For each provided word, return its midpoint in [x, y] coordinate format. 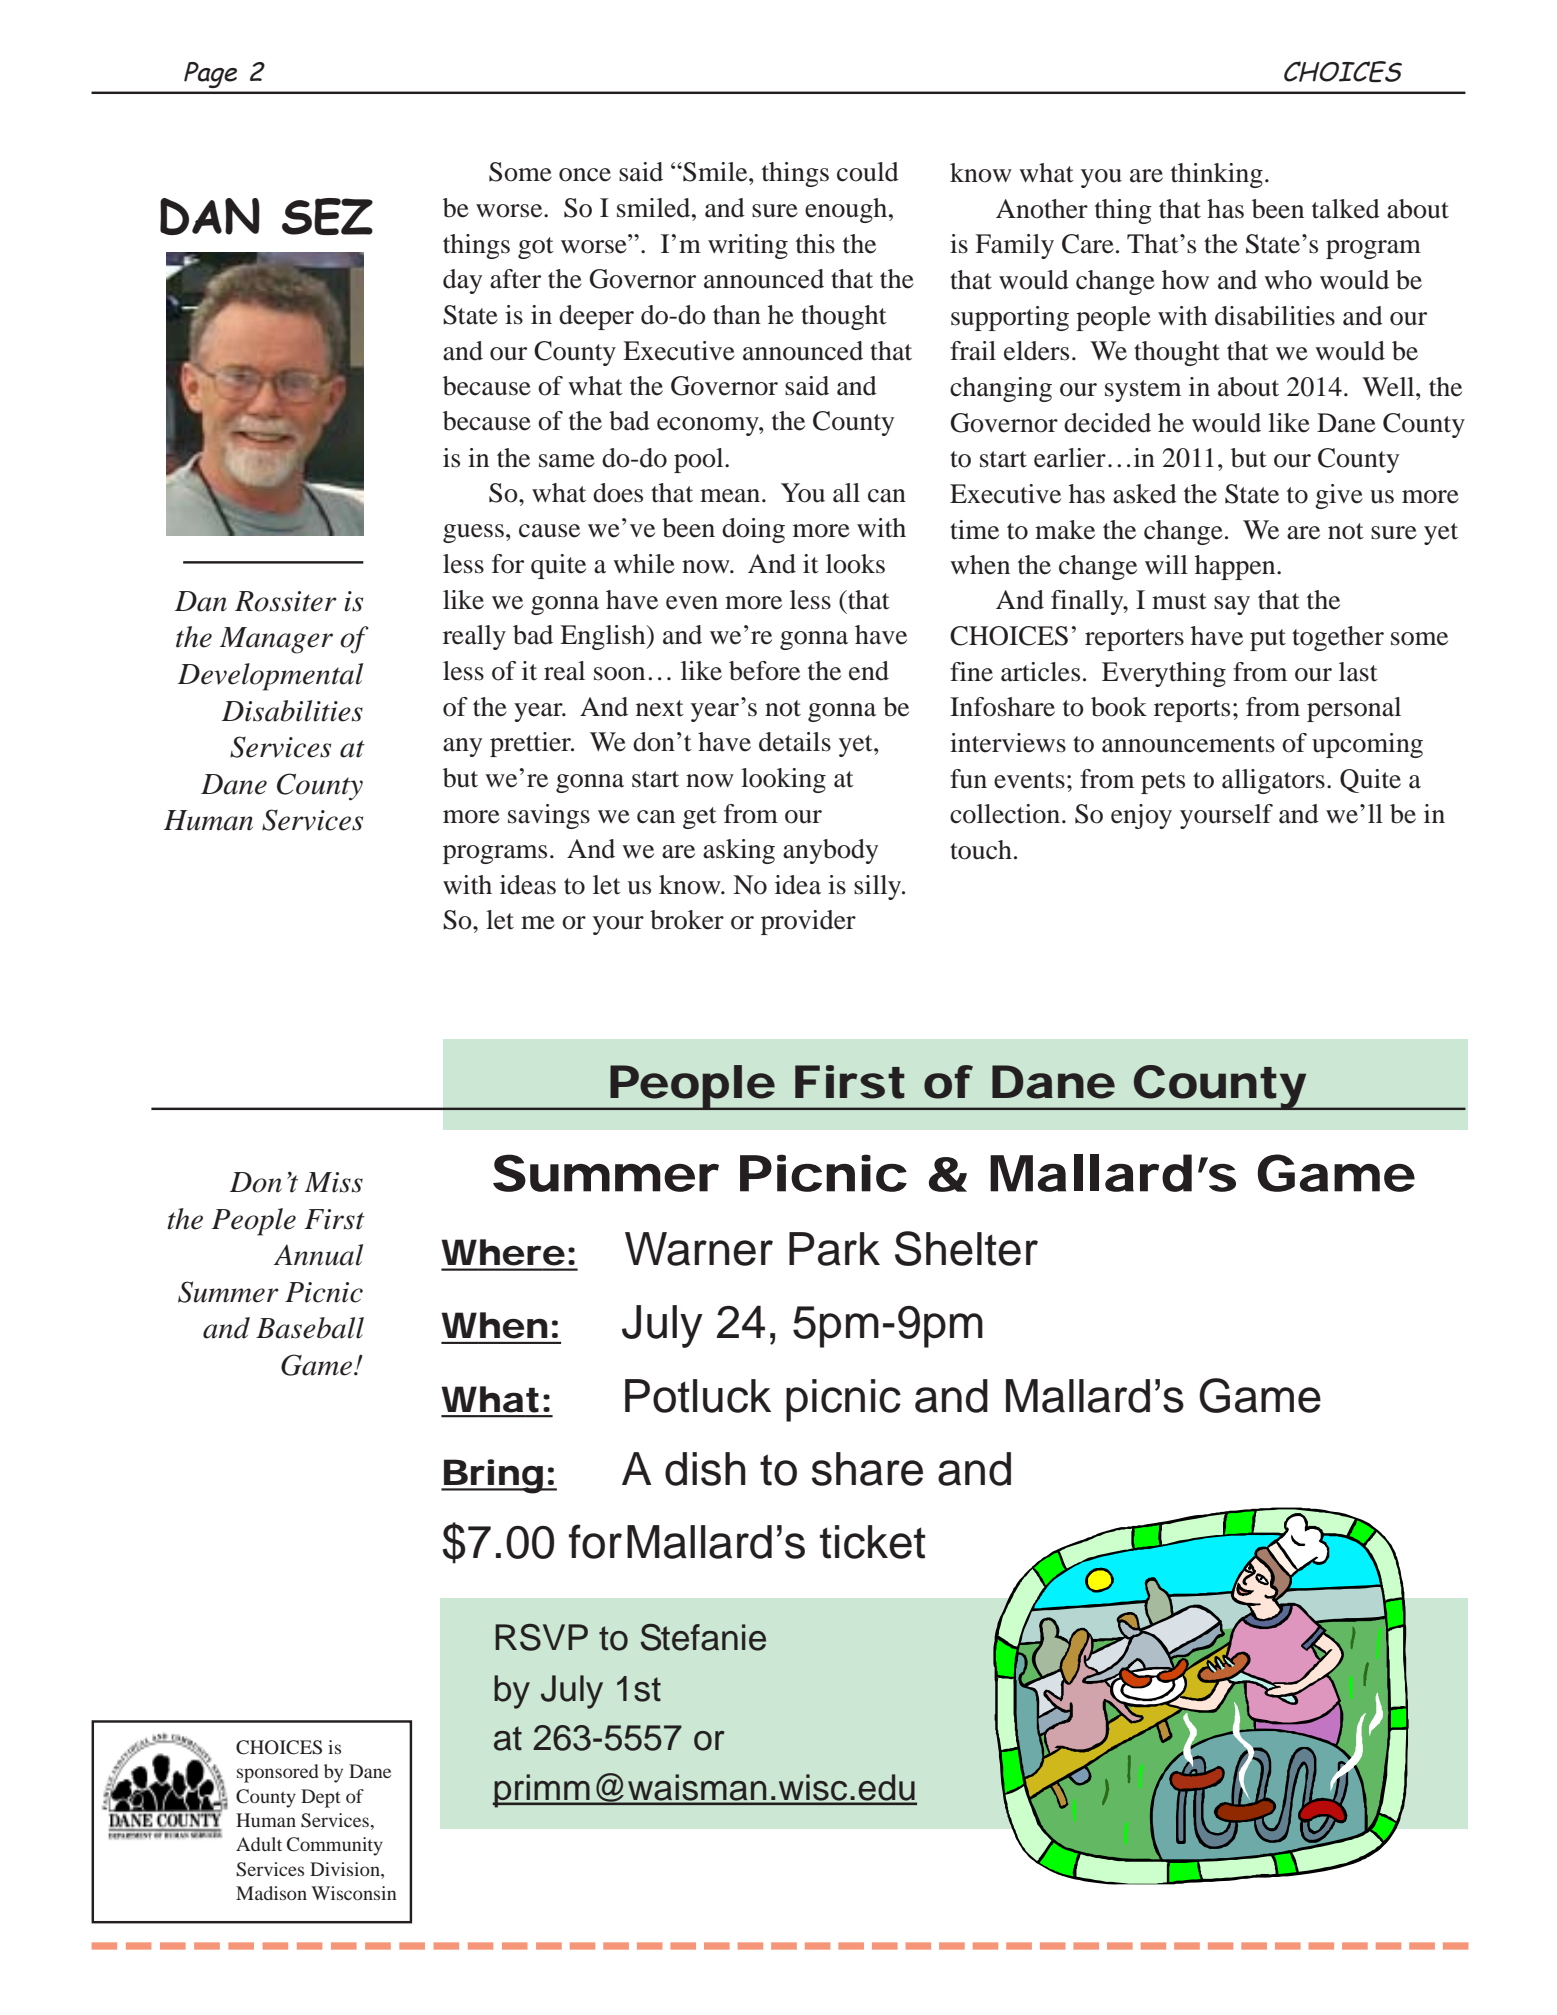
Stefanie [703, 1637]
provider [808, 922]
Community [335, 1846]
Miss [334, 1182]
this [815, 244]
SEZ [327, 216]
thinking [1217, 175]
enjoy [1141, 816]
